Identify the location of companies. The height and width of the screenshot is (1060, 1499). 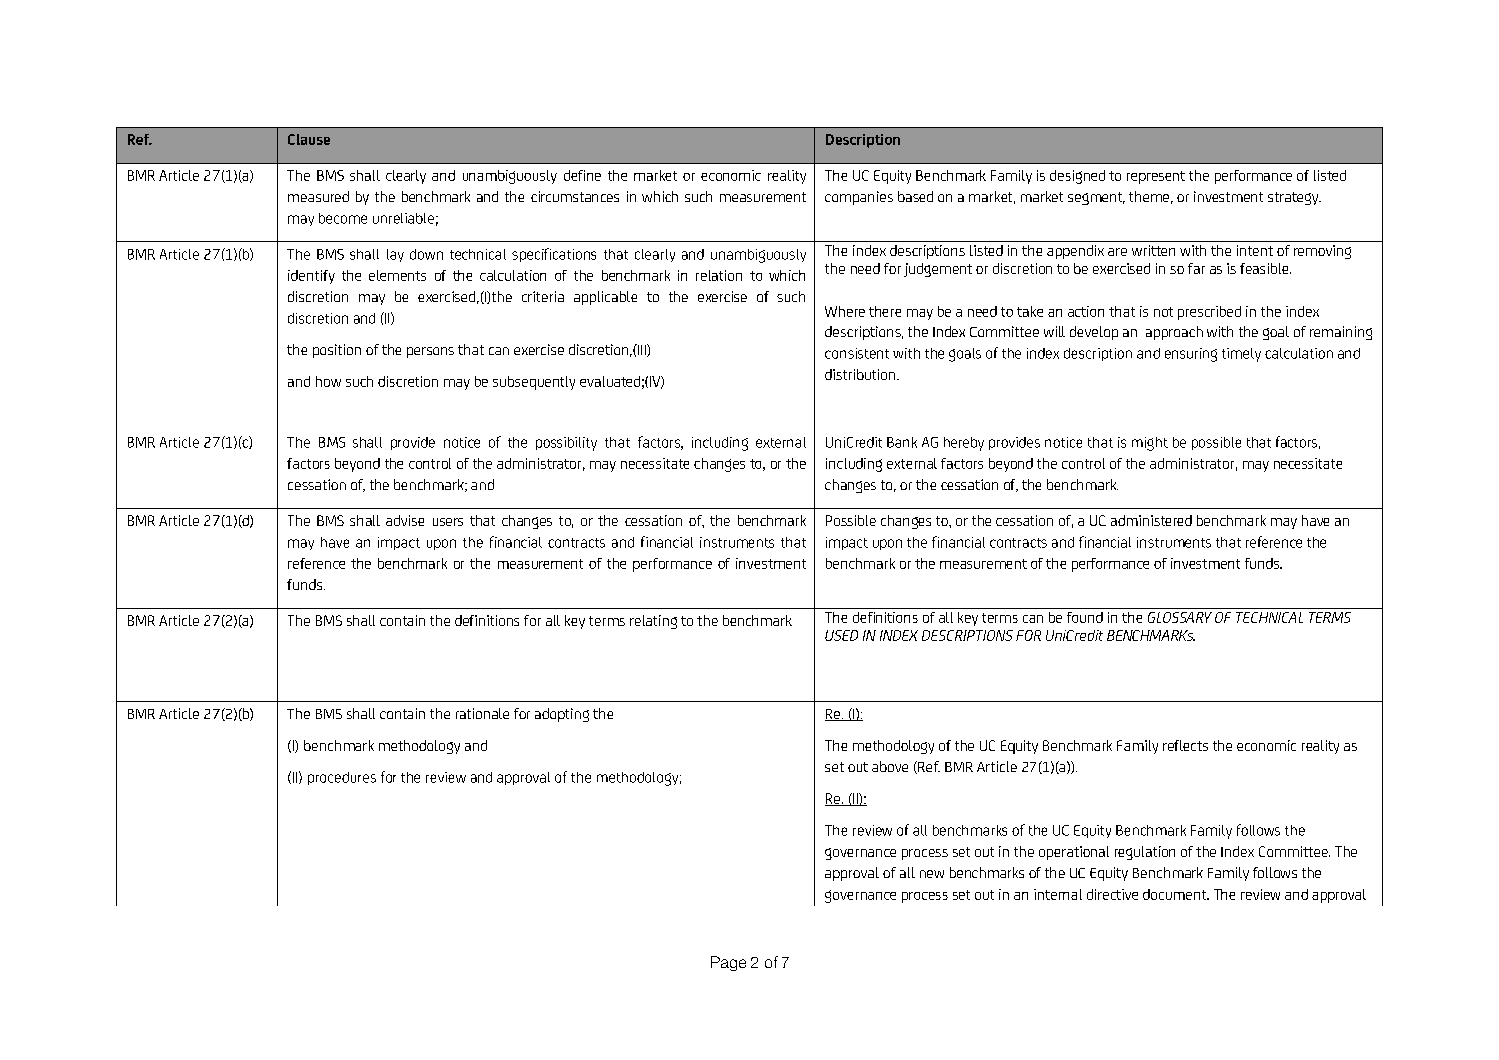
(859, 198).
